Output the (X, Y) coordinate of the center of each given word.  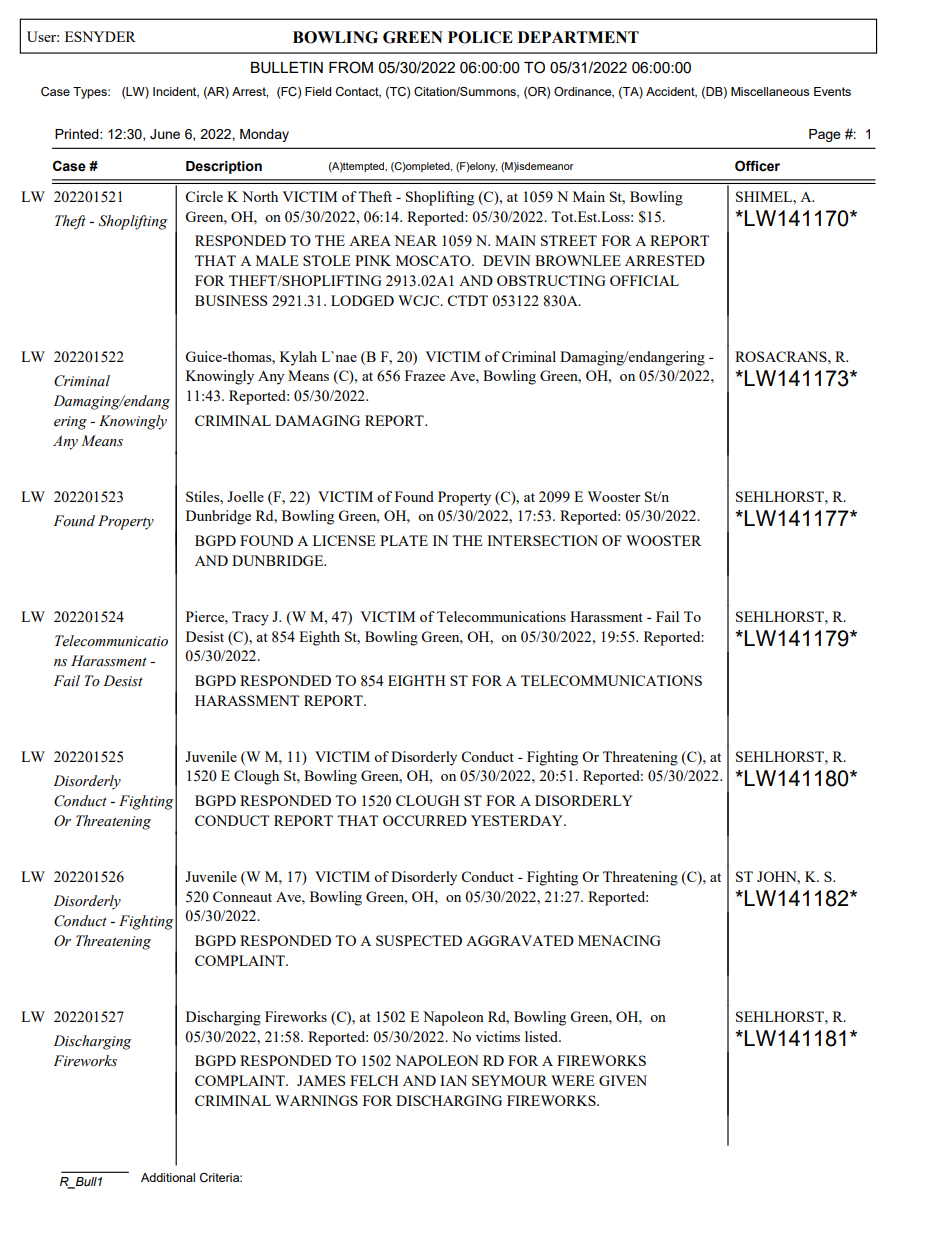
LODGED (362, 300)
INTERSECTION (542, 540)
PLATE (404, 540)
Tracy (250, 618)
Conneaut (242, 896)
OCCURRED (425, 820)
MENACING (619, 940)
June (165, 134)
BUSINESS (231, 300)
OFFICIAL (644, 280)
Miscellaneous (770, 91)
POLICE (480, 37)
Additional (168, 1177)
